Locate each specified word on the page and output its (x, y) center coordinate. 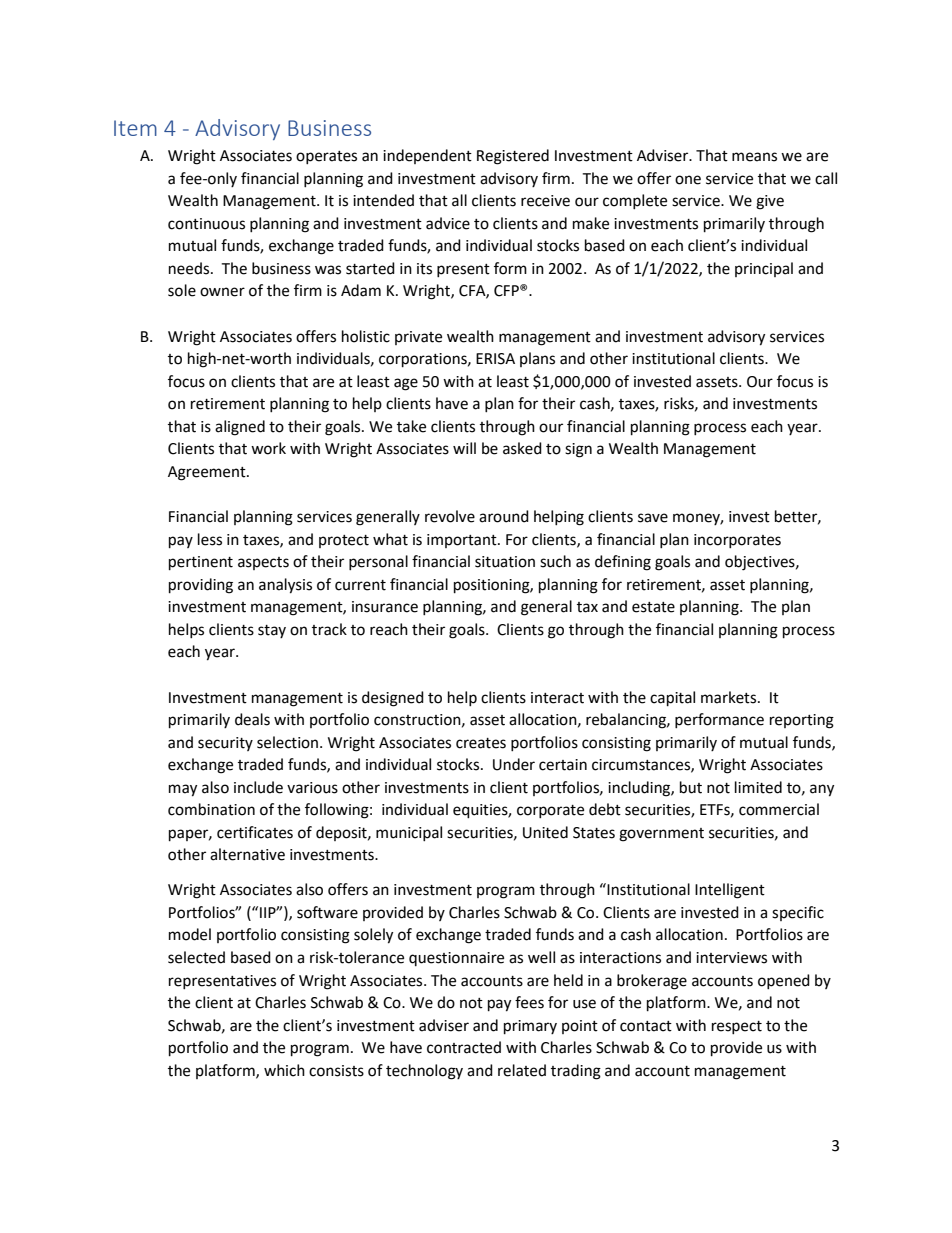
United (545, 832)
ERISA (495, 359)
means (754, 157)
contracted (464, 1047)
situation (505, 562)
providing (201, 586)
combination (211, 809)
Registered (513, 157)
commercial (779, 809)
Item (135, 128)
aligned (240, 428)
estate (653, 607)
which (284, 1070)
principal (764, 269)
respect (737, 1027)
